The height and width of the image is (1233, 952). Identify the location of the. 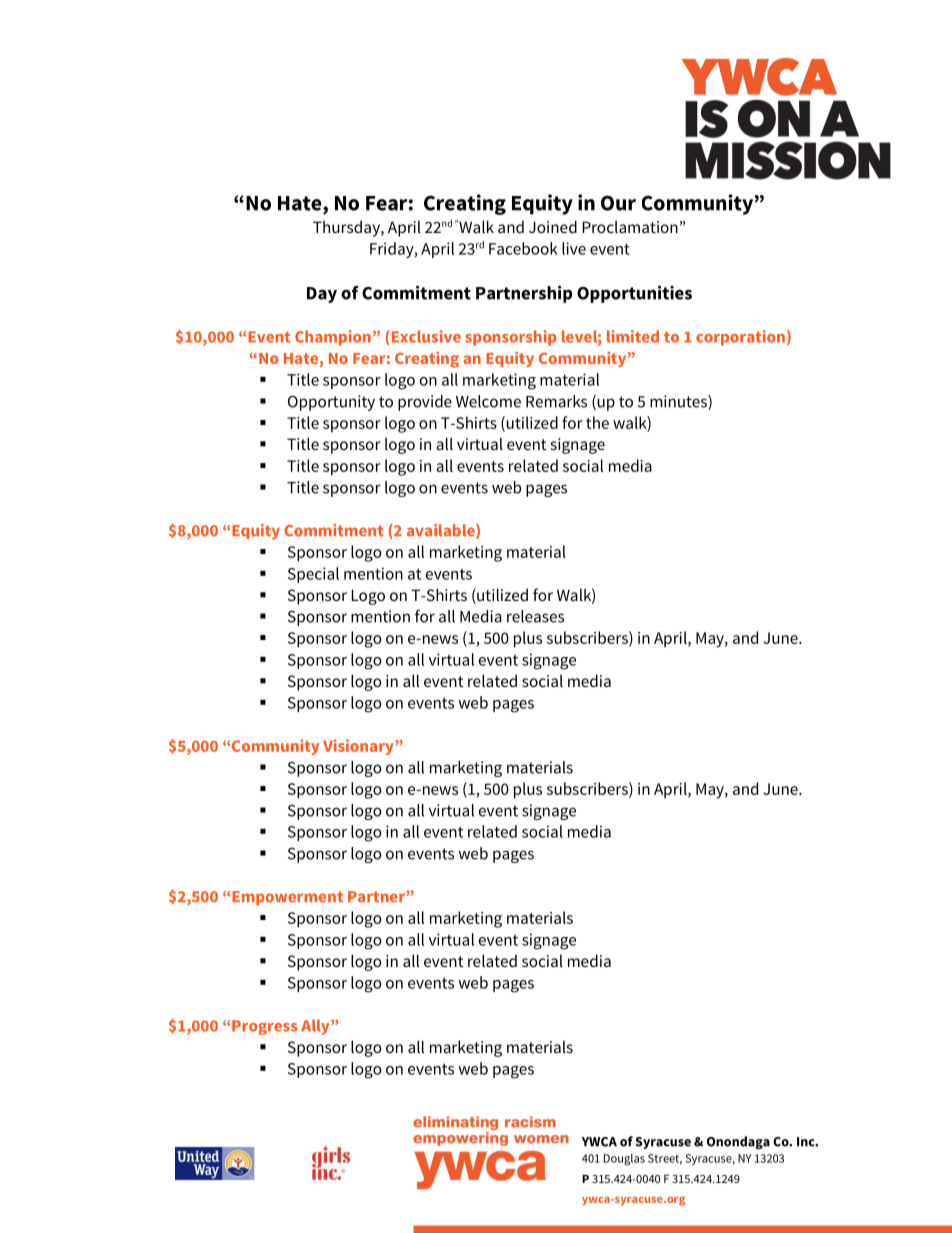
(597, 422).
